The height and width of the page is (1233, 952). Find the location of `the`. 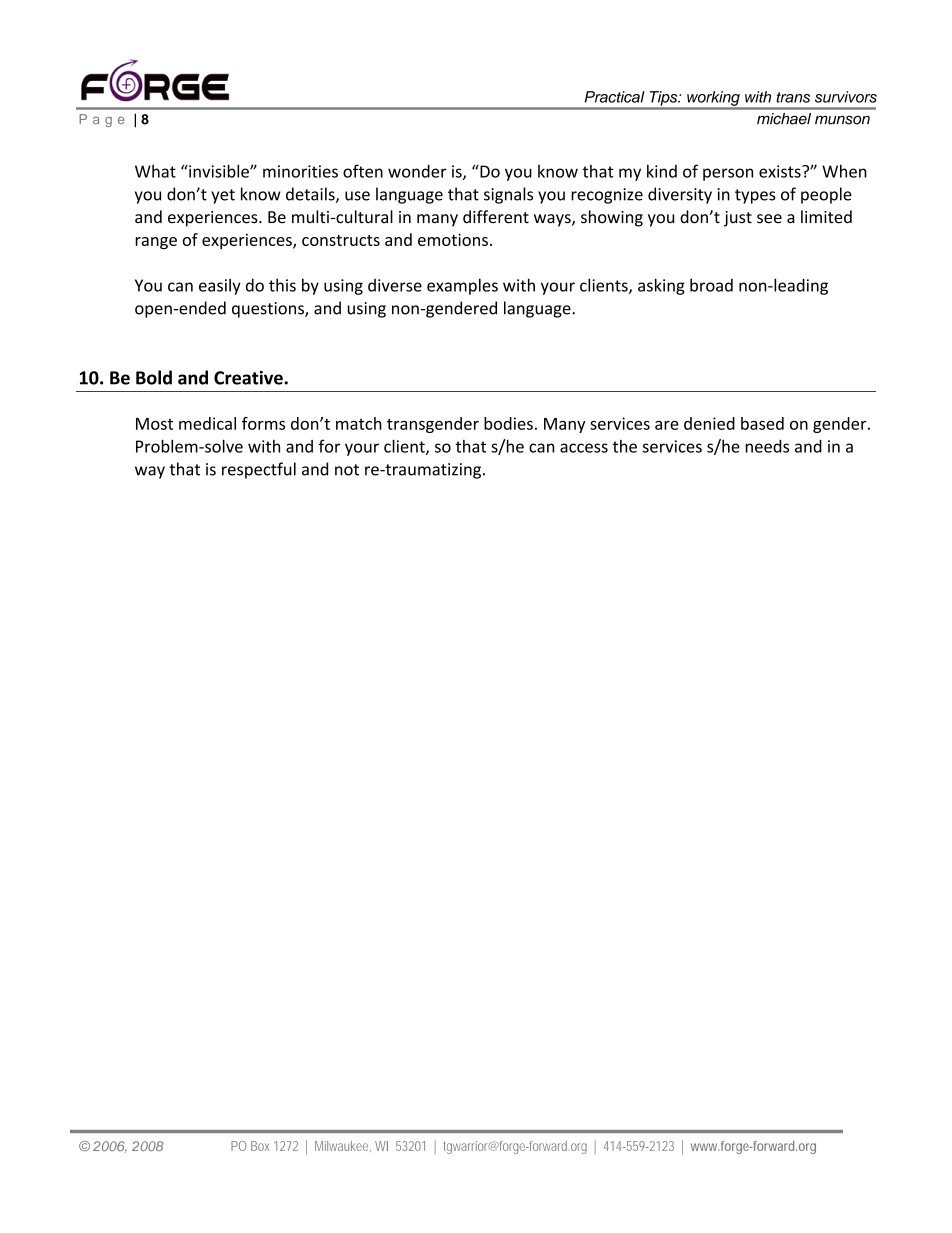

the is located at coordinates (624, 446).
